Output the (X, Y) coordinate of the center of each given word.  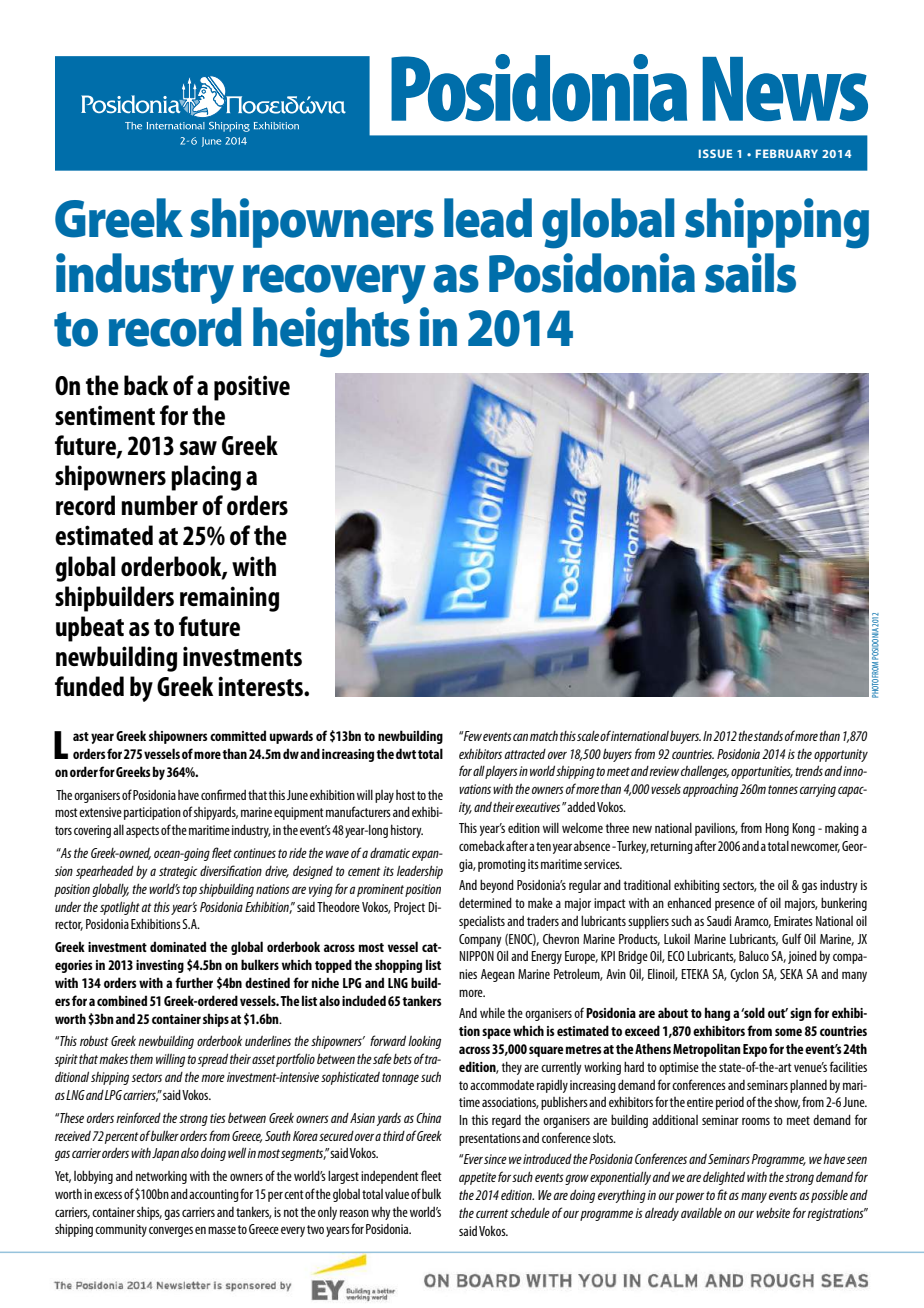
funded (89, 686)
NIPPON (476, 956)
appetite (477, 1178)
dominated (178, 946)
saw (198, 448)
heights (331, 332)
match (544, 736)
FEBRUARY (787, 153)
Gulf (792, 938)
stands (768, 736)
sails (750, 273)
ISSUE (715, 153)
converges (171, 1231)
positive (252, 388)
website (773, 1212)
